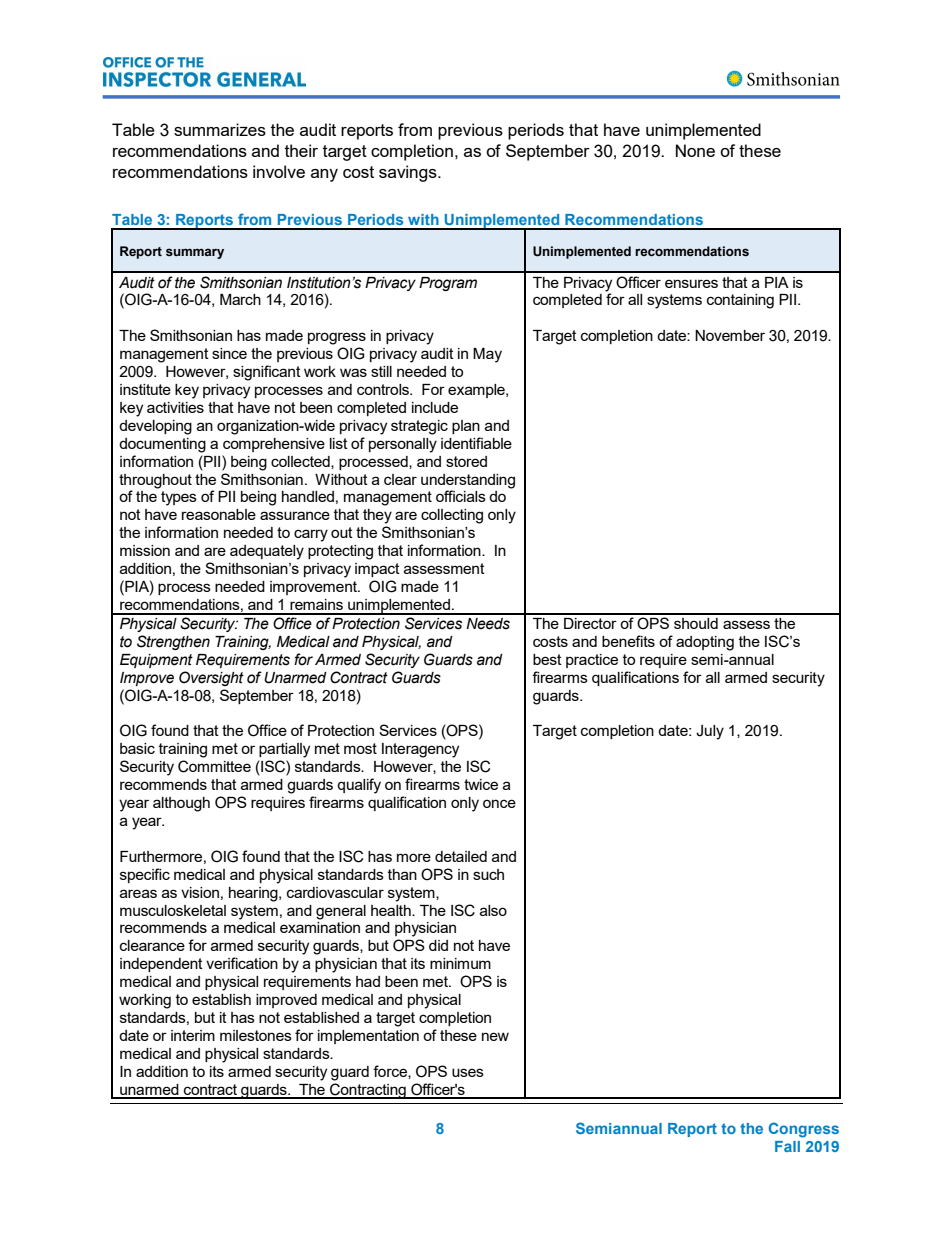 This image has width=952, height=1233. I want to click on adopting, so click(705, 643).
